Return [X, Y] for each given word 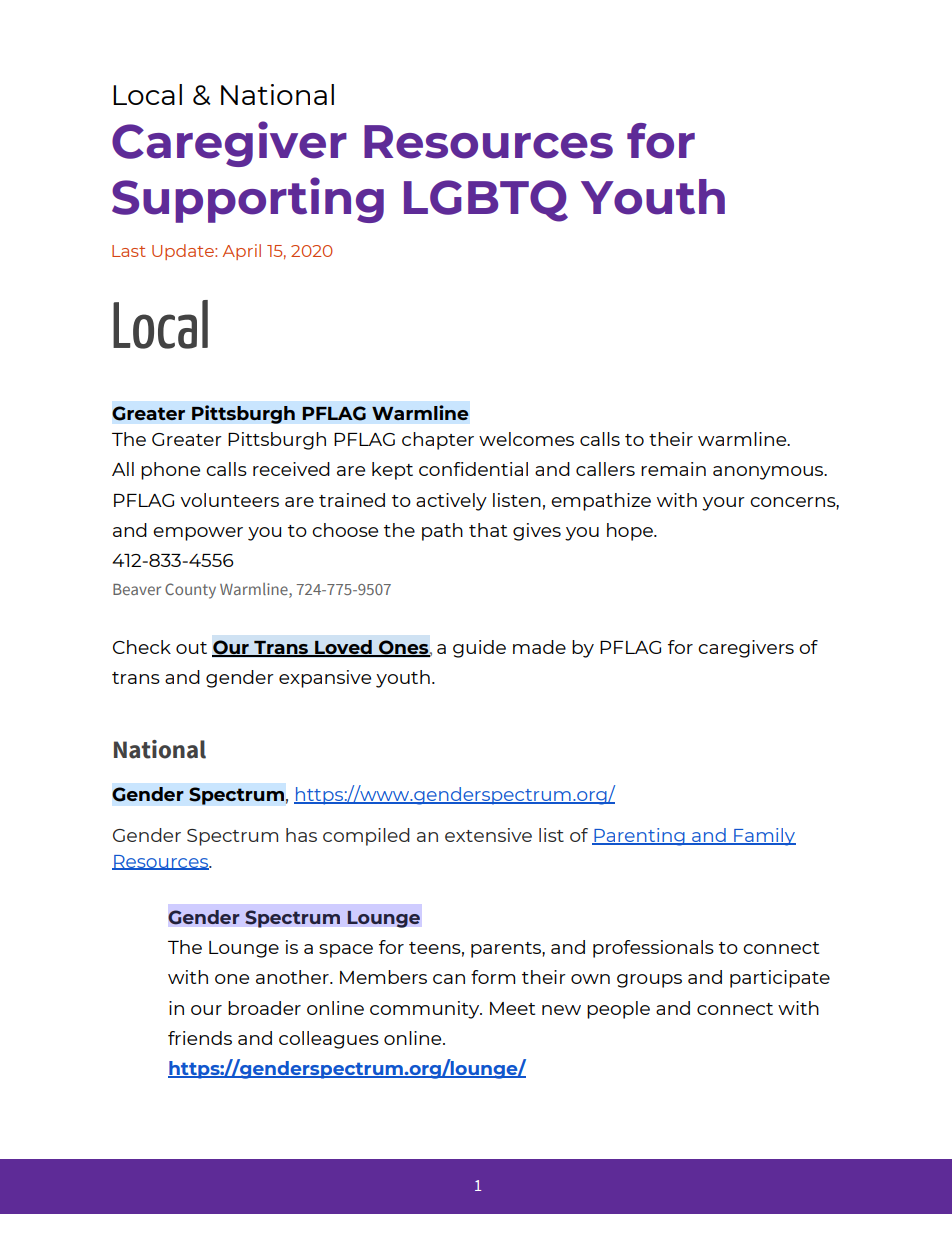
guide [479, 649]
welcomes [526, 439]
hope [631, 532]
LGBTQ [486, 201]
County [190, 591]
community [426, 1010]
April [242, 252]
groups [649, 981]
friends [200, 1038]
